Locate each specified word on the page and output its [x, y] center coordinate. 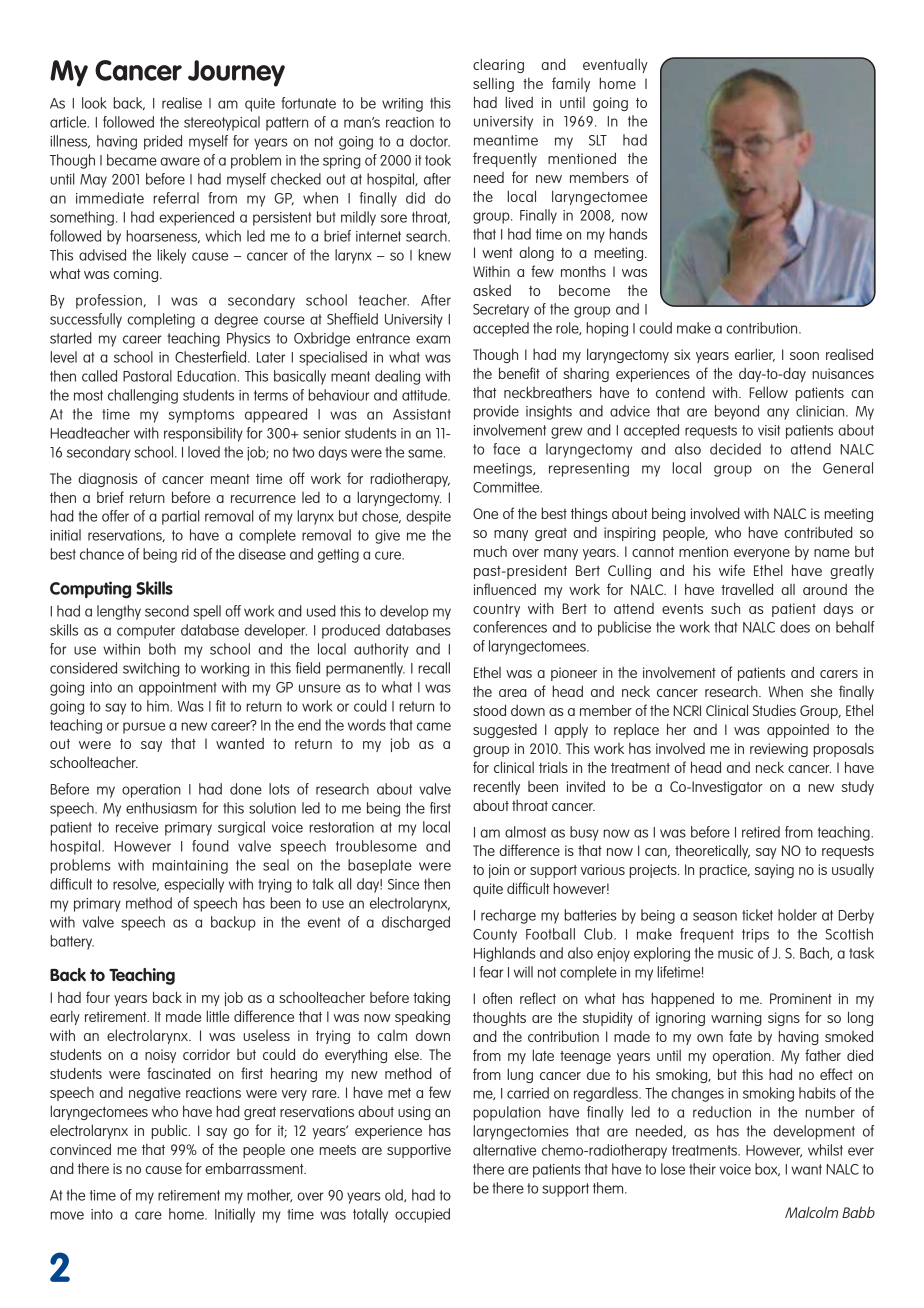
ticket [757, 915]
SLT [598, 140]
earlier [755, 355]
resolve [135, 884]
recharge [508, 916]
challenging [143, 396]
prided [163, 142]
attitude [426, 395]
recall [434, 668]
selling [493, 84]
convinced [80, 1149]
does [795, 627]
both [162, 649]
